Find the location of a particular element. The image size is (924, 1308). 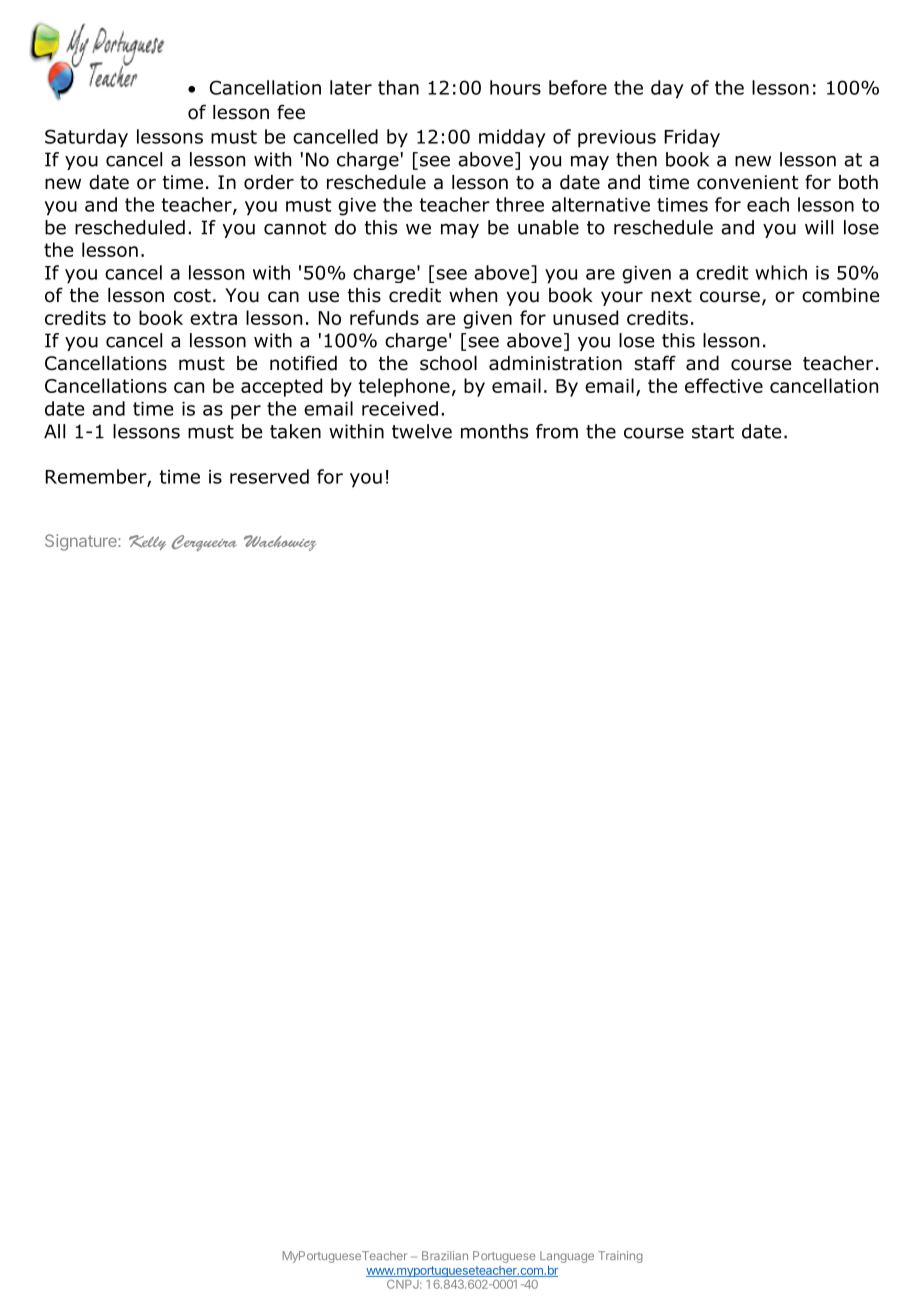

midday is located at coordinates (512, 138).
